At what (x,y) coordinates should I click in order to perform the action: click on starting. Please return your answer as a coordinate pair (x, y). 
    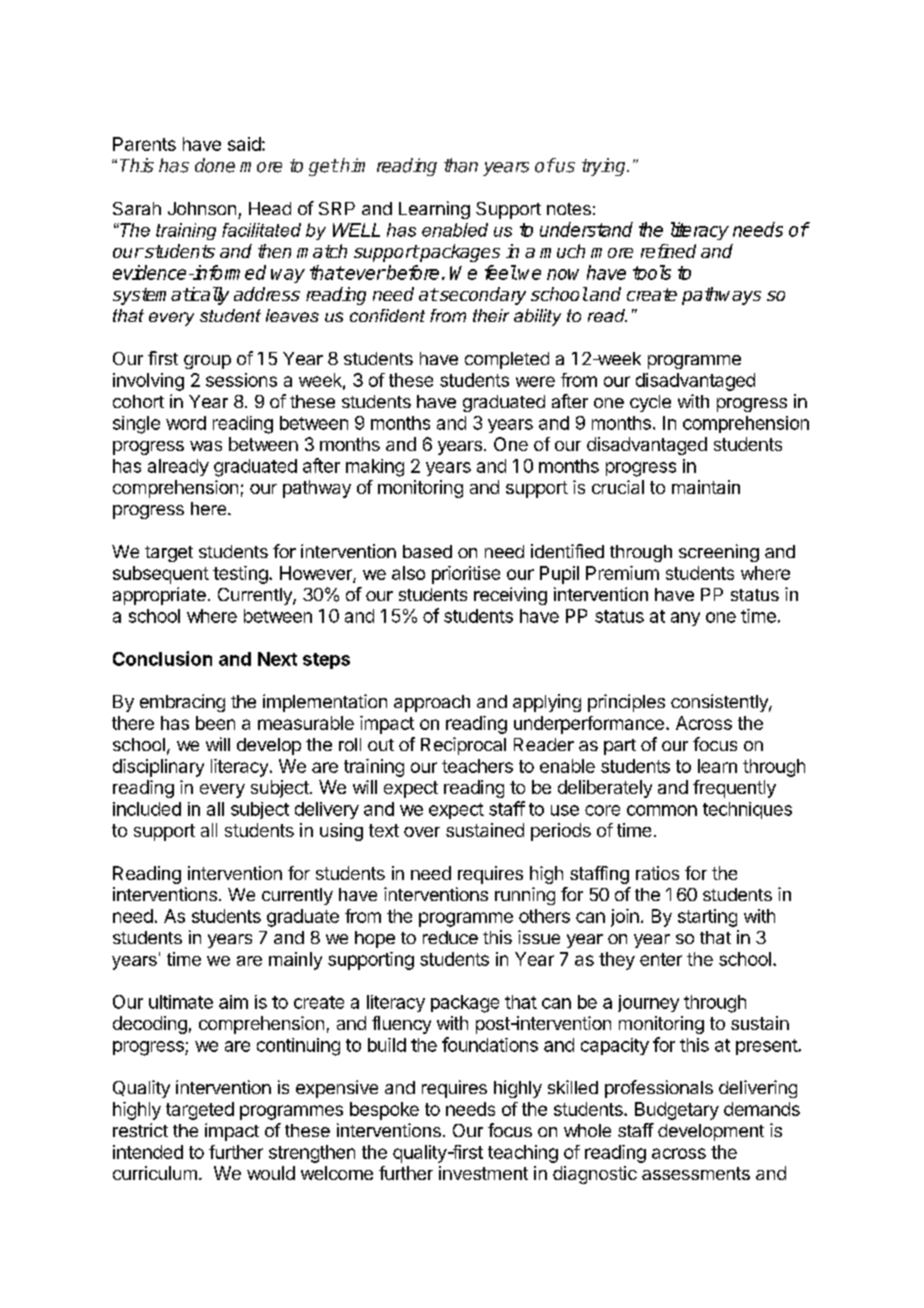
    Looking at the image, I should click on (707, 918).
